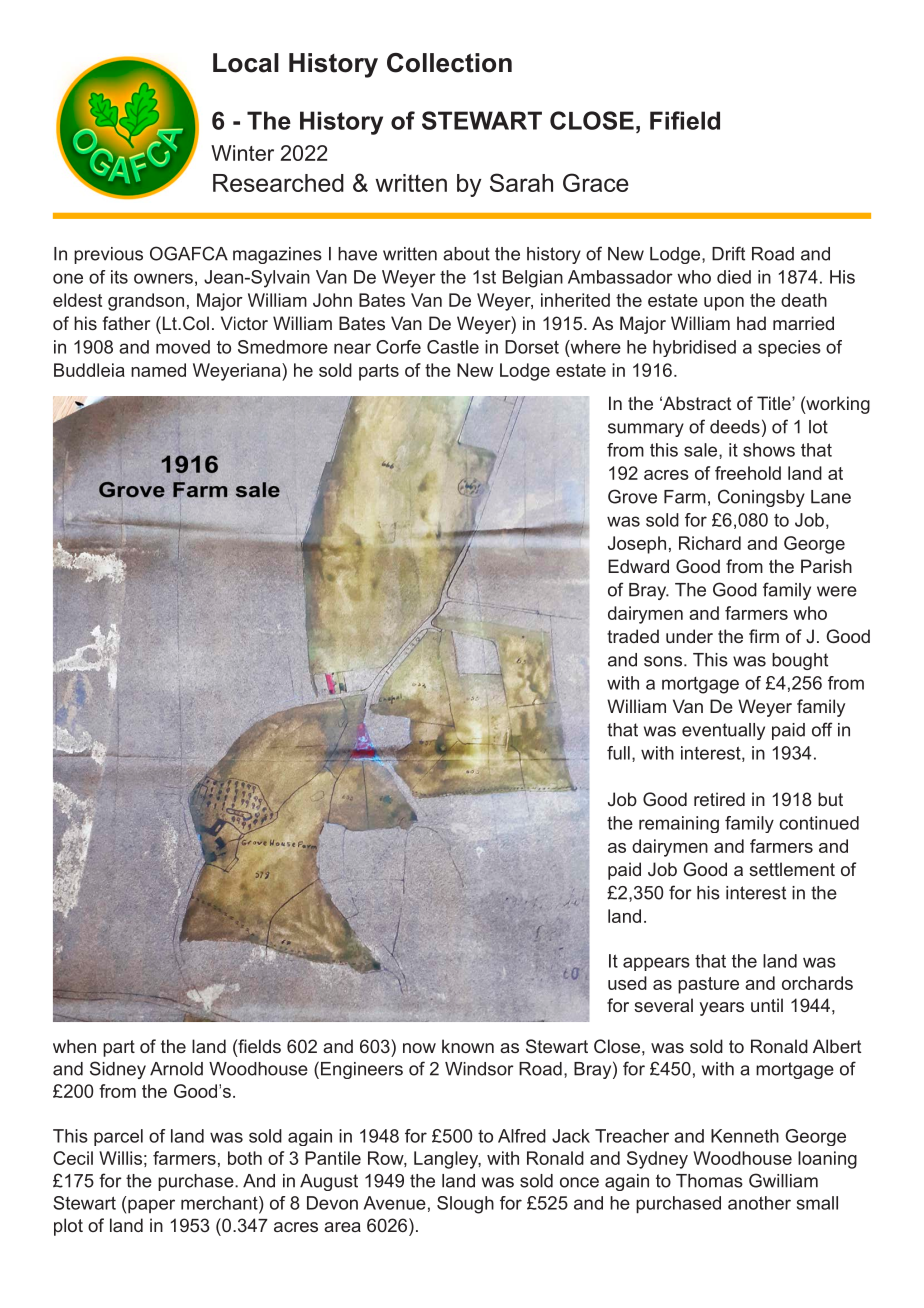 The height and width of the screenshot is (1308, 924). I want to click on Dorset, so click(532, 347).
